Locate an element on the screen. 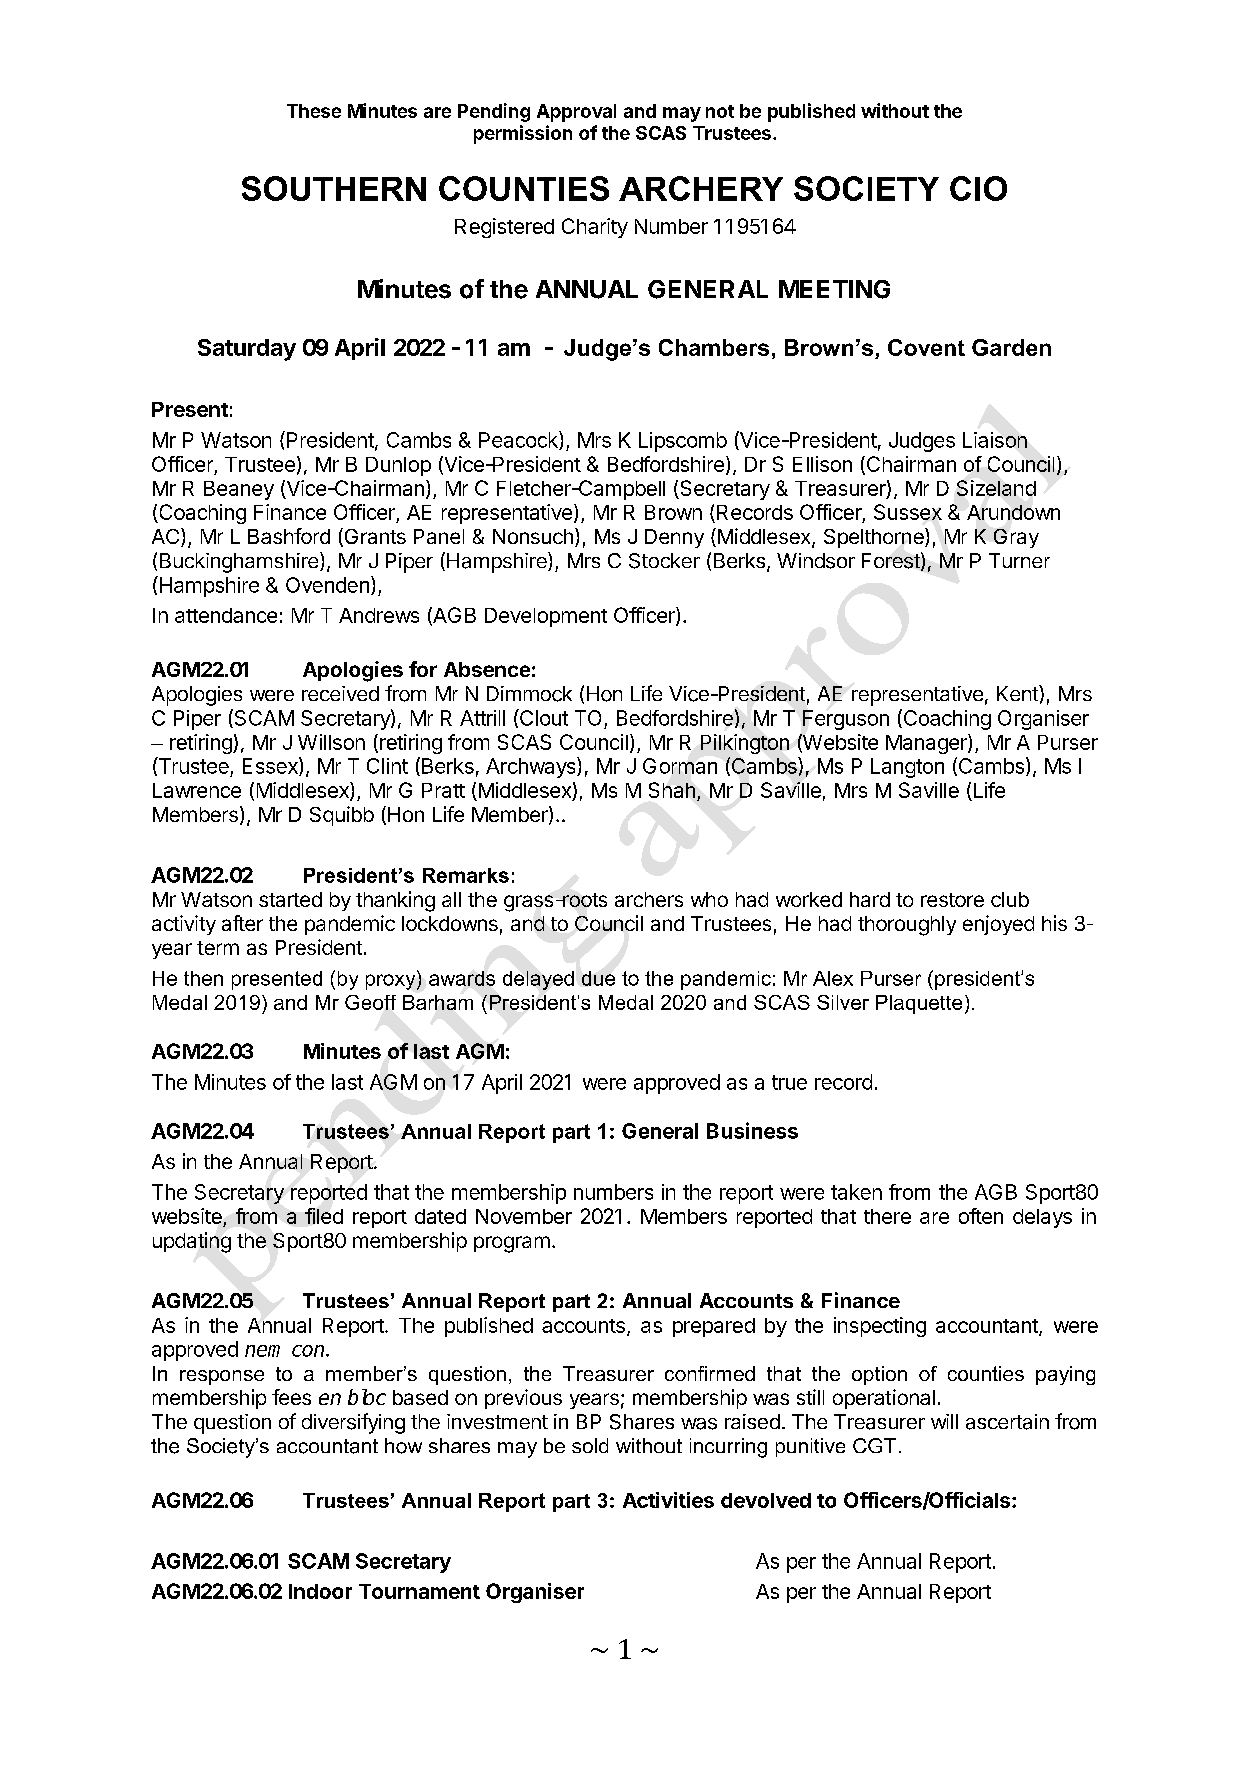 This screenshot has height=1766, width=1249. Sussex is located at coordinates (908, 512).
